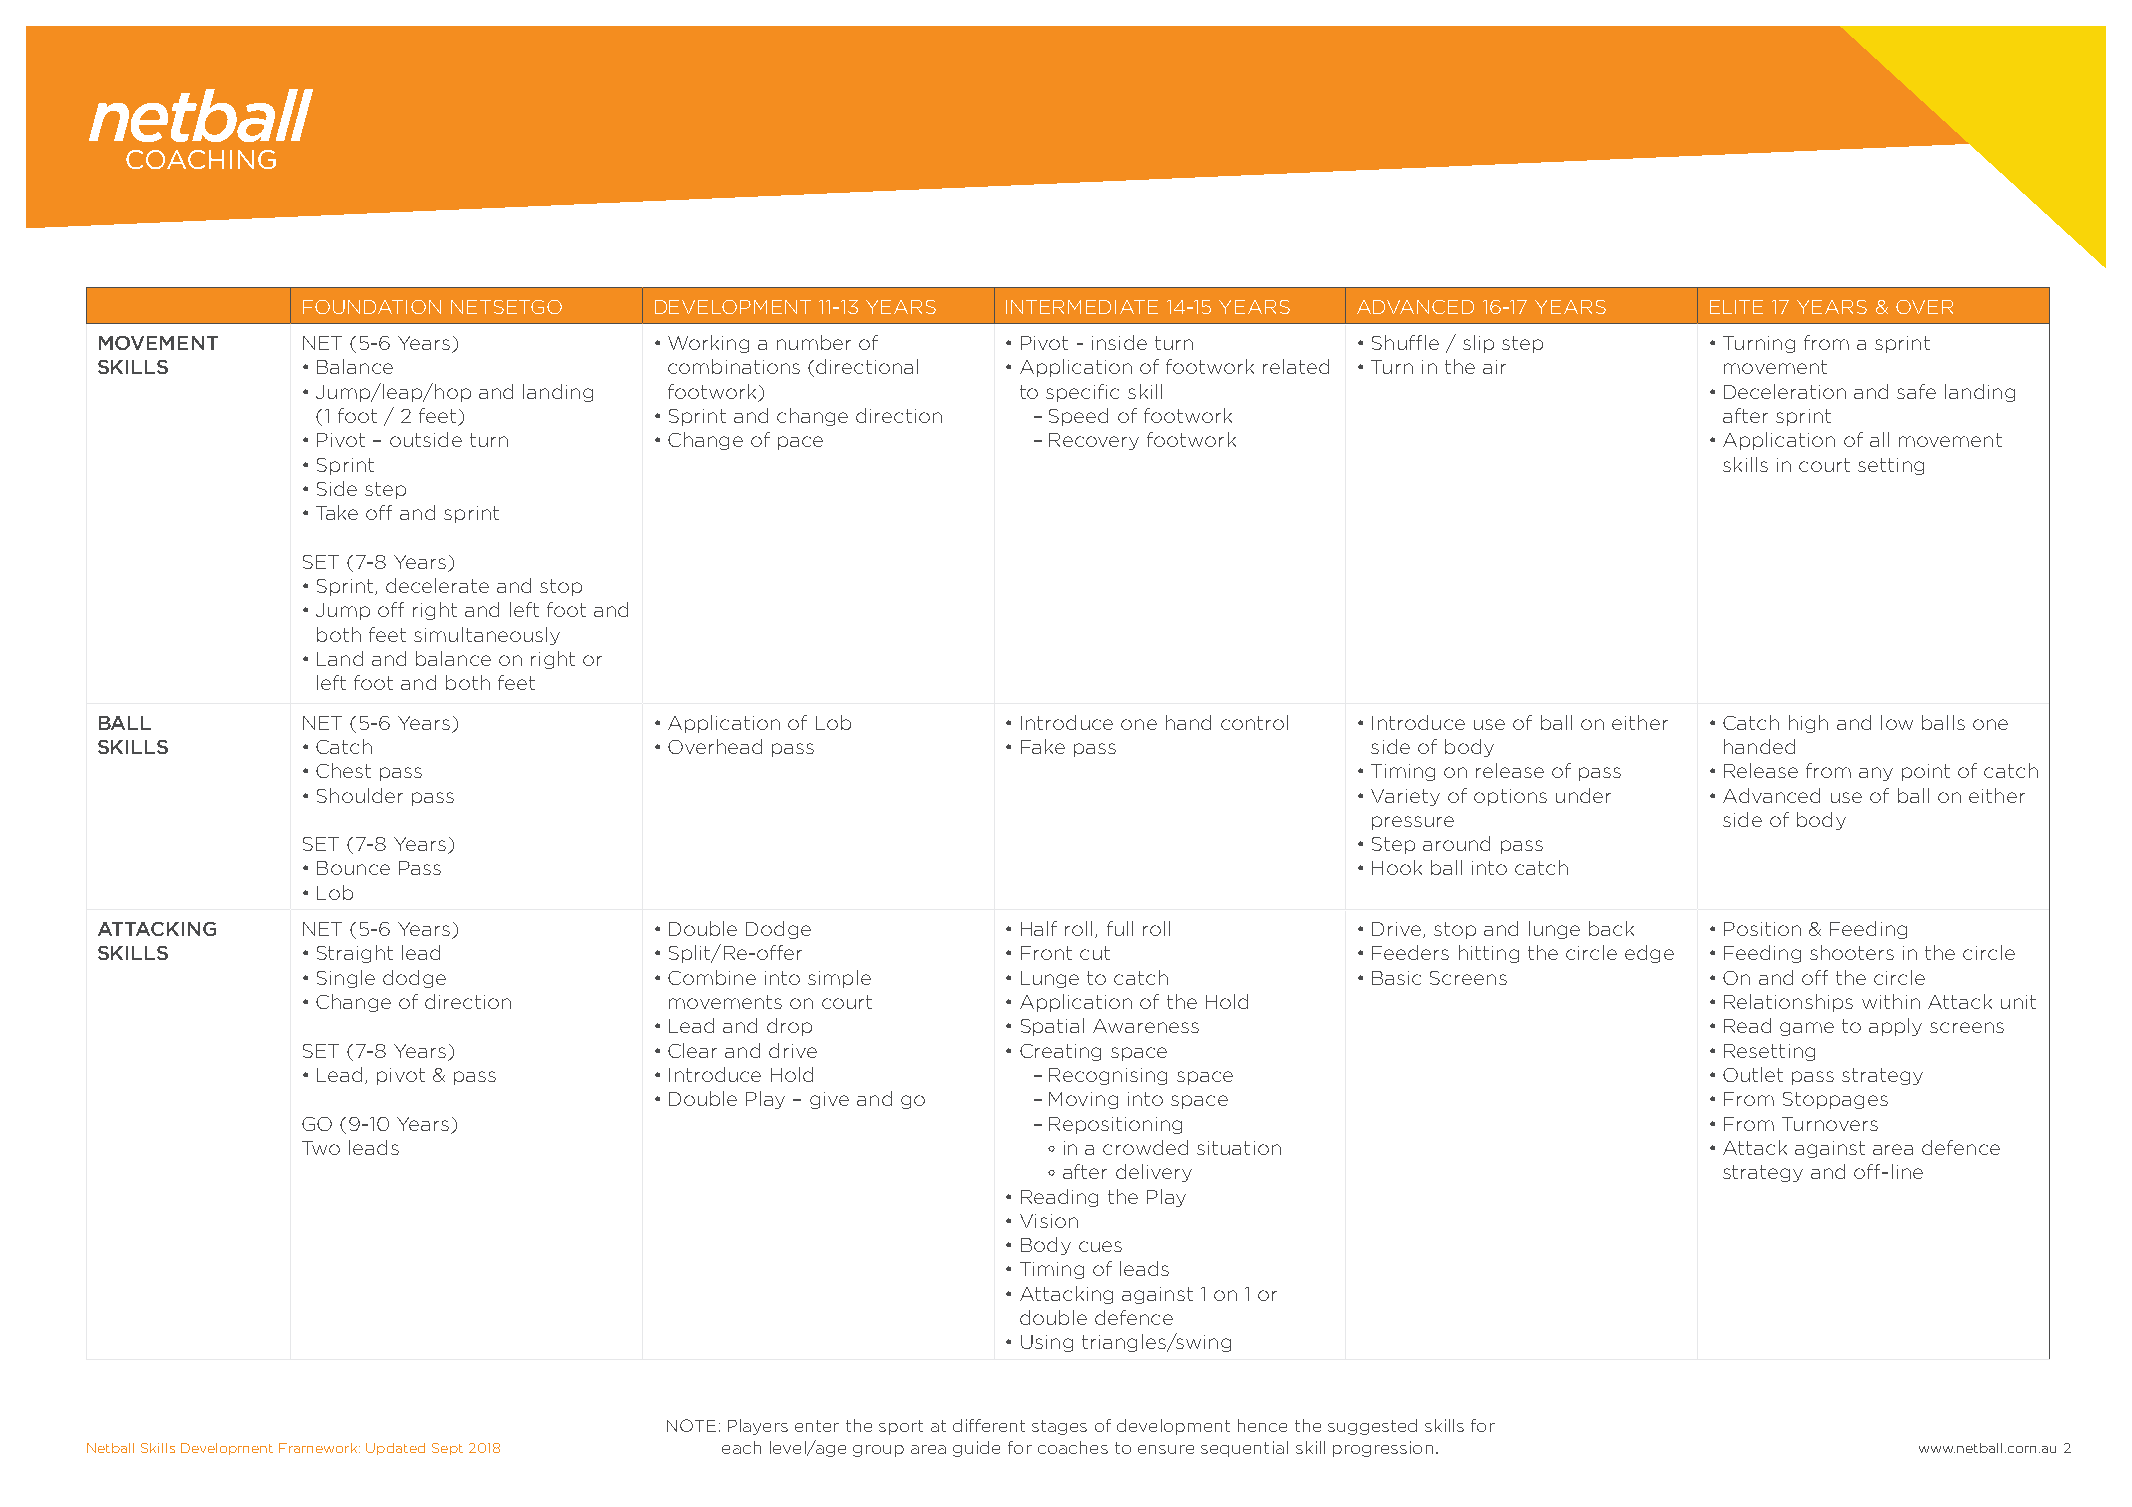  Describe the element at coordinates (487, 636) in the screenshot. I see `simultaneously` at that location.
